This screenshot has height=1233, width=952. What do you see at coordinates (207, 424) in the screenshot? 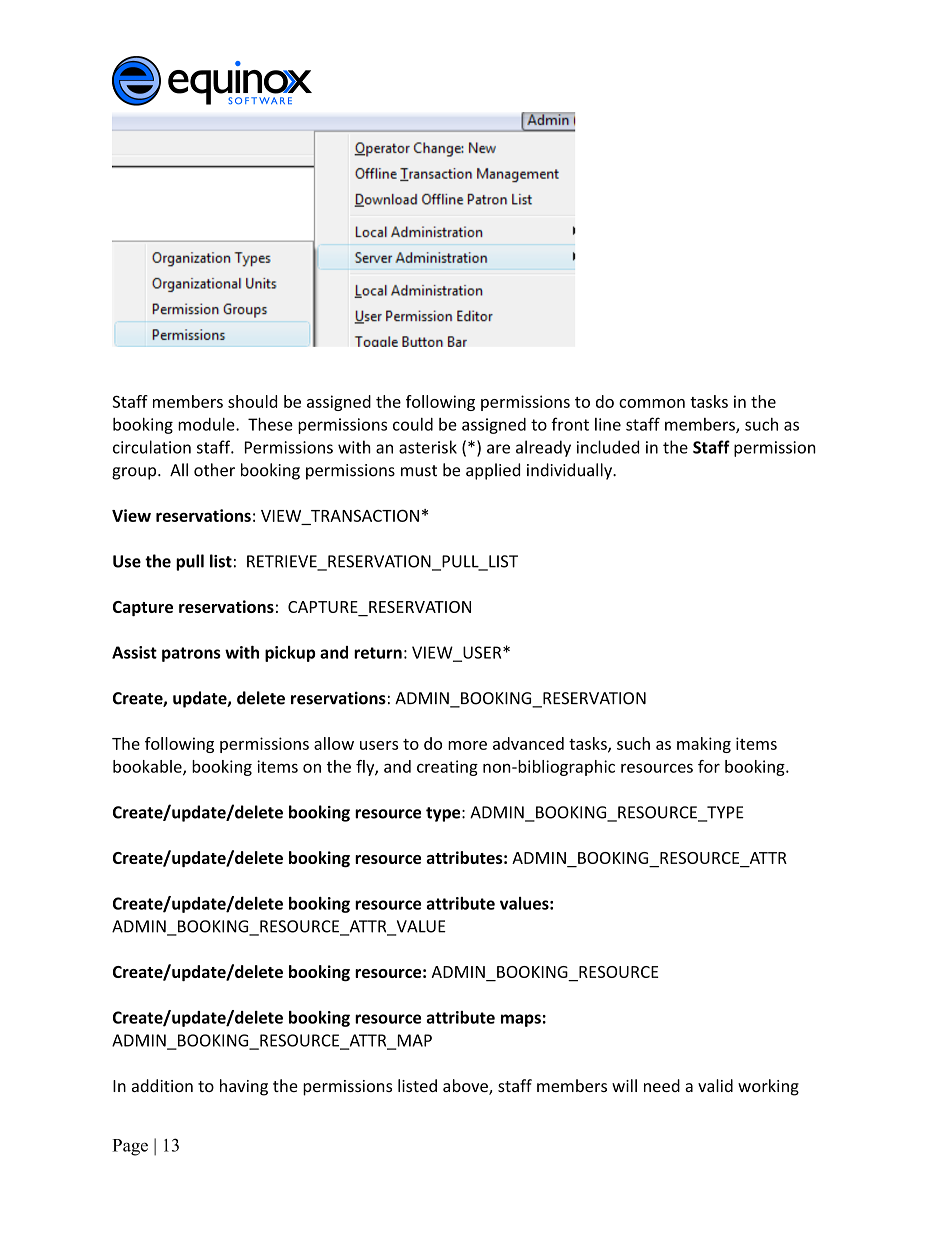
I see `module` at bounding box center [207, 424].
